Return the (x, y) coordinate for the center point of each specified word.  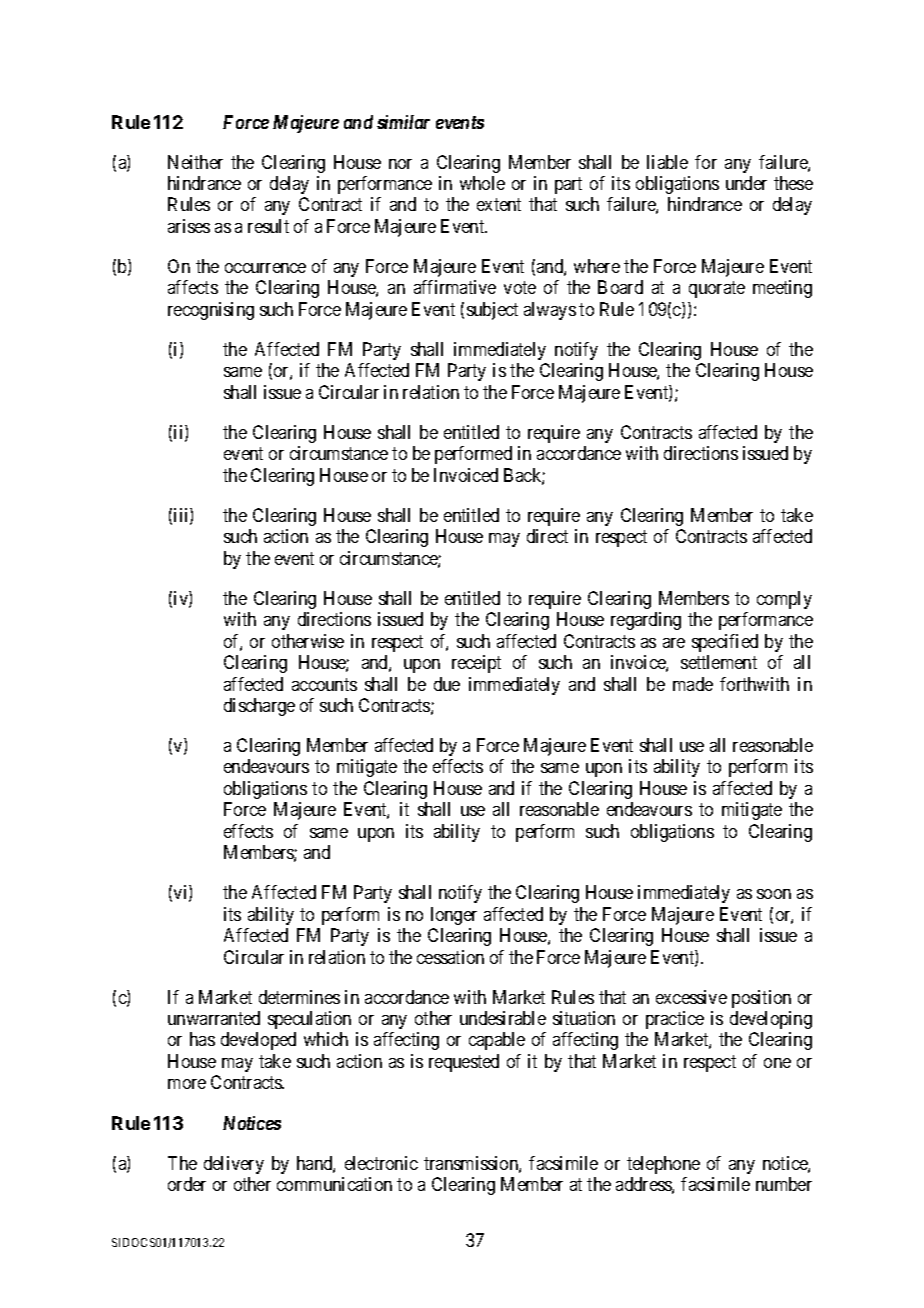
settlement (719, 662)
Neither (195, 162)
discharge (259, 707)
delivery (234, 1165)
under (746, 183)
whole (482, 183)
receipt (476, 664)
